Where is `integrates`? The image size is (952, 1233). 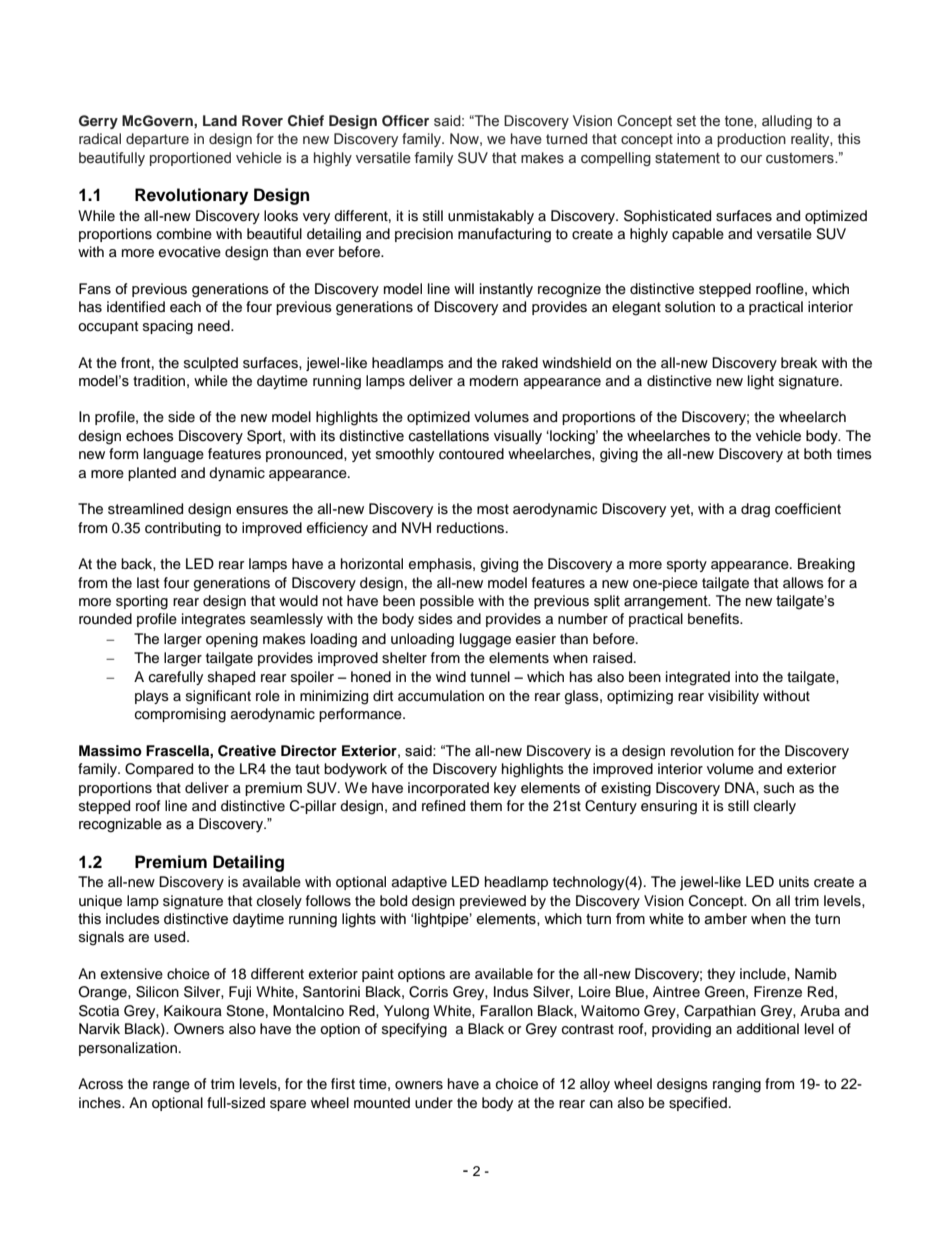
integrates is located at coordinates (214, 620).
